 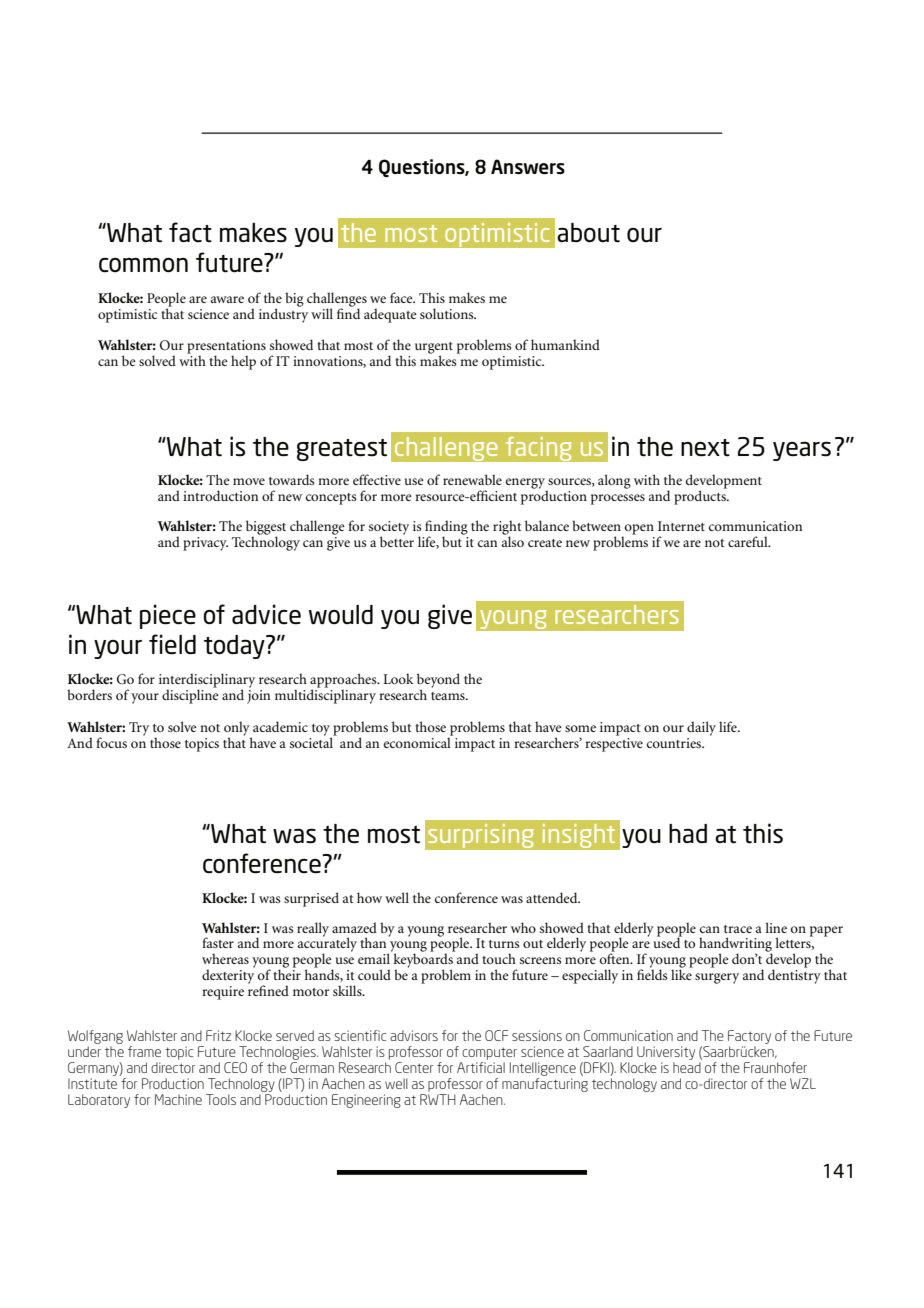 I want to click on Machine, so click(x=178, y=1099).
